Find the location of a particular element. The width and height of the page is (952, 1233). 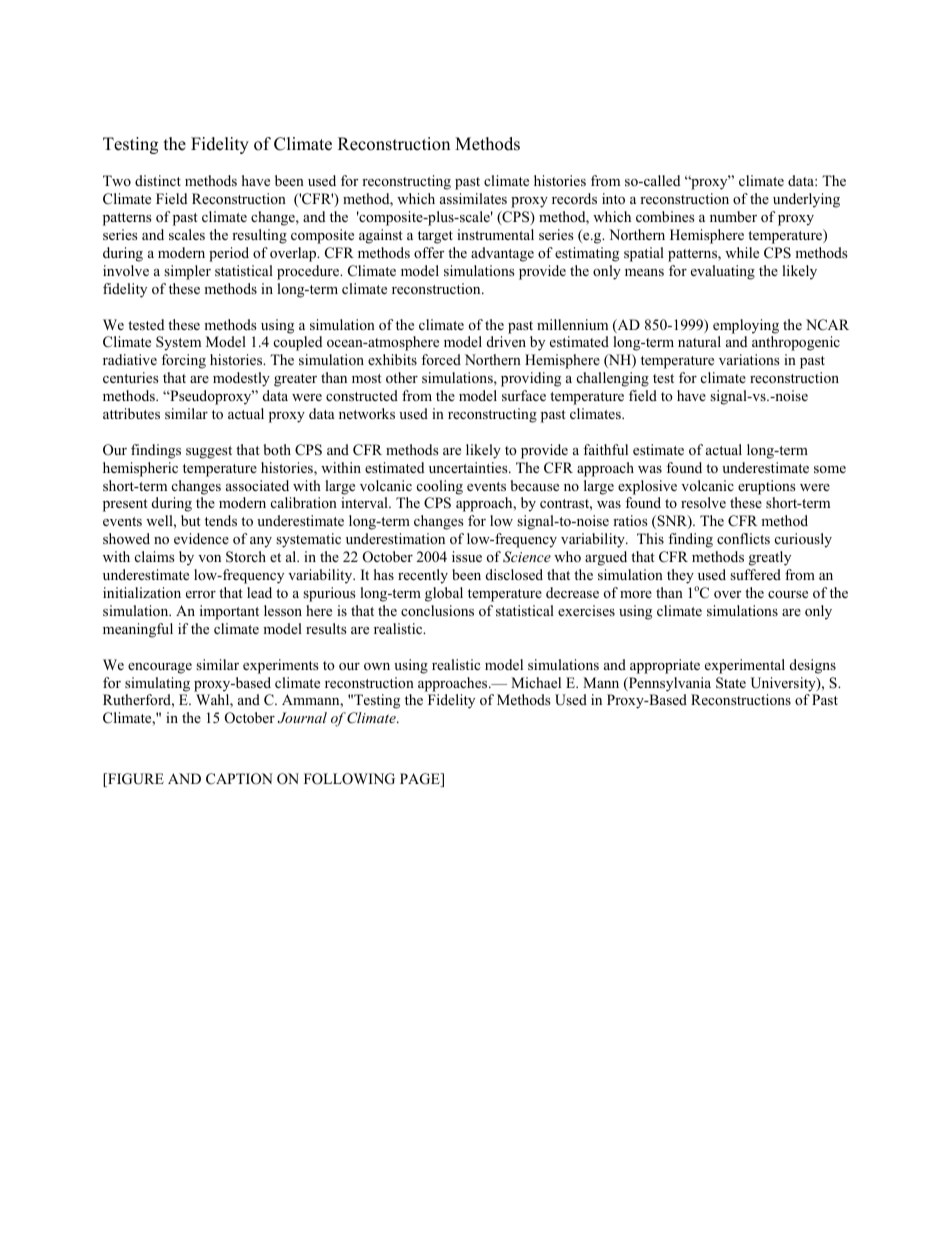

suffered is located at coordinates (755, 574).
